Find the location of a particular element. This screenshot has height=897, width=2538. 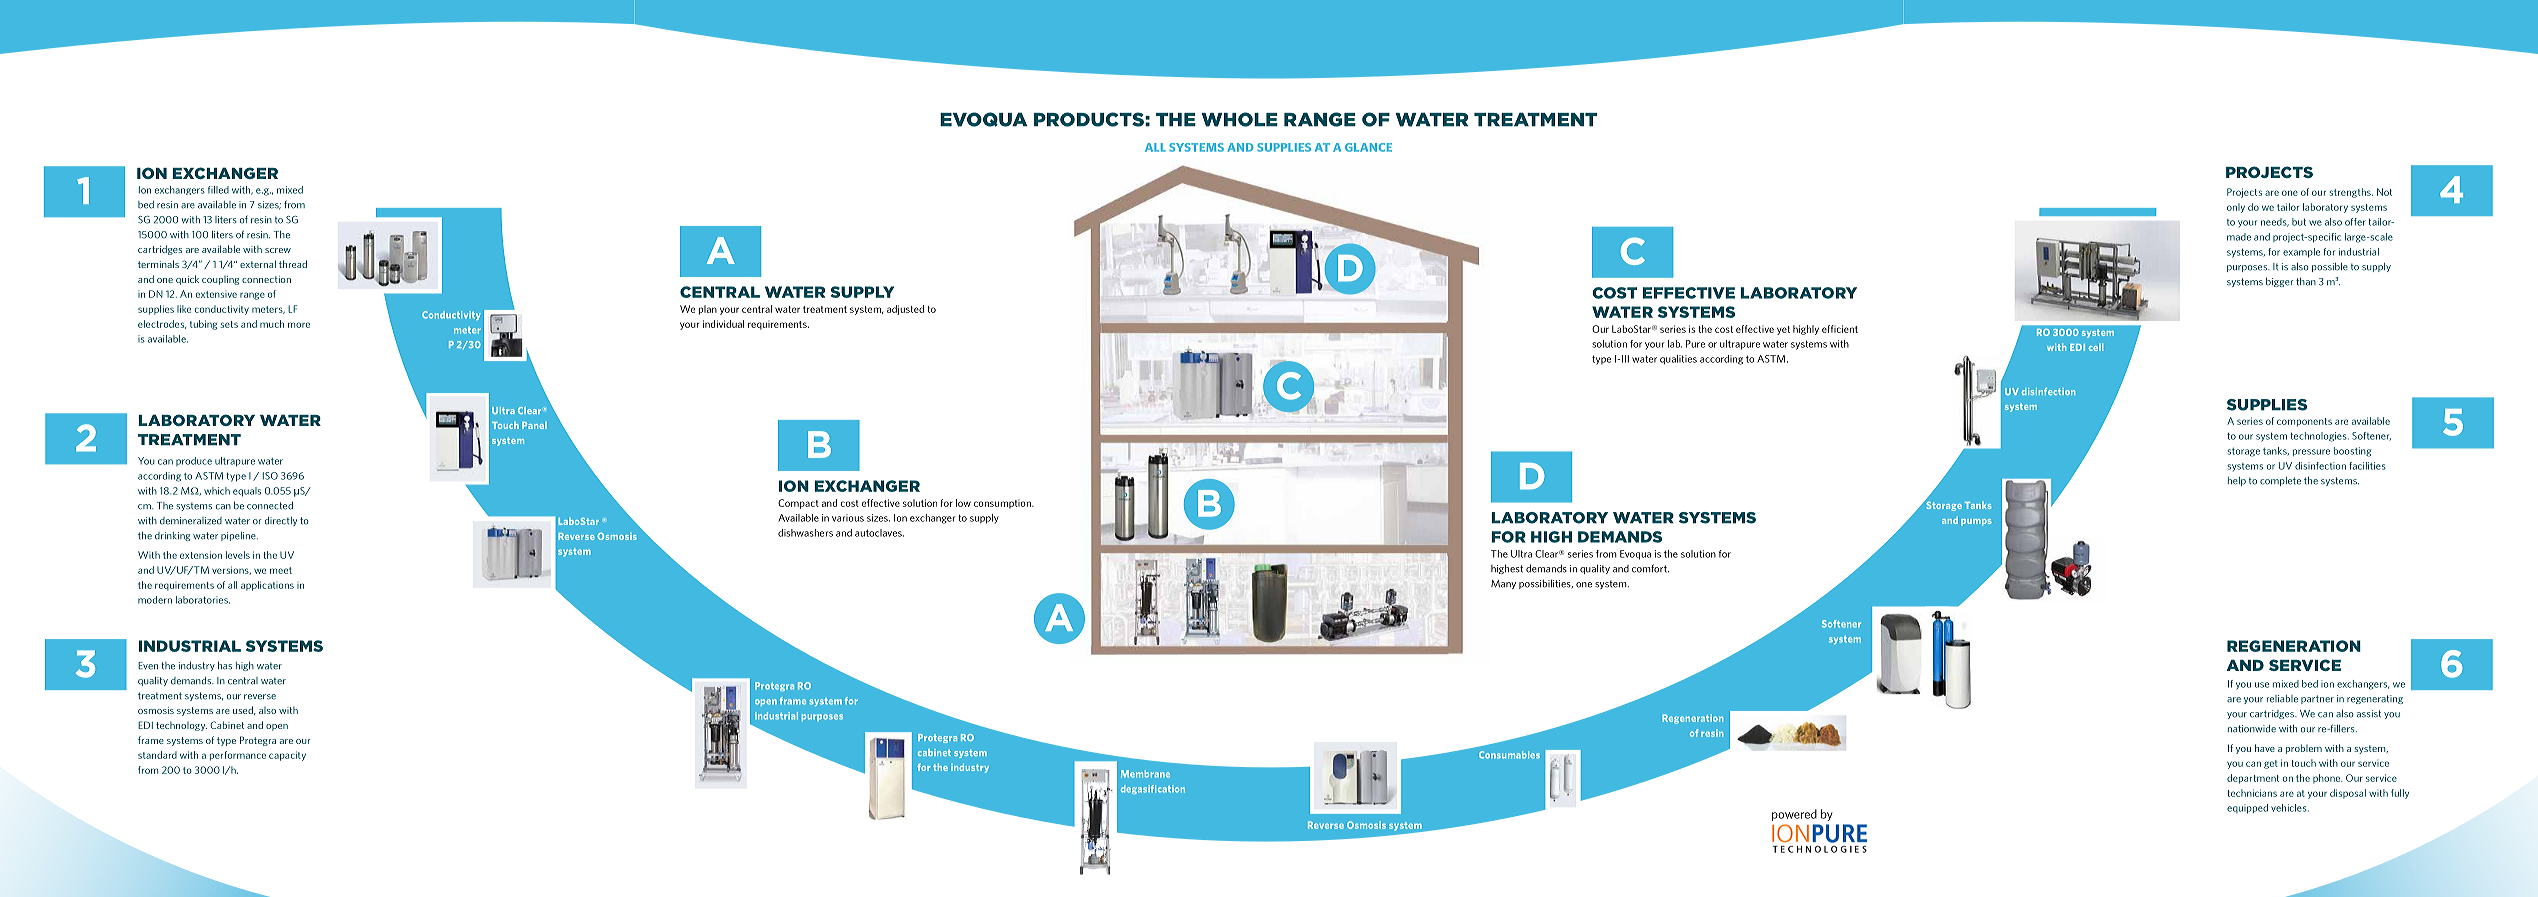

consumption is located at coordinates (1003, 504).
